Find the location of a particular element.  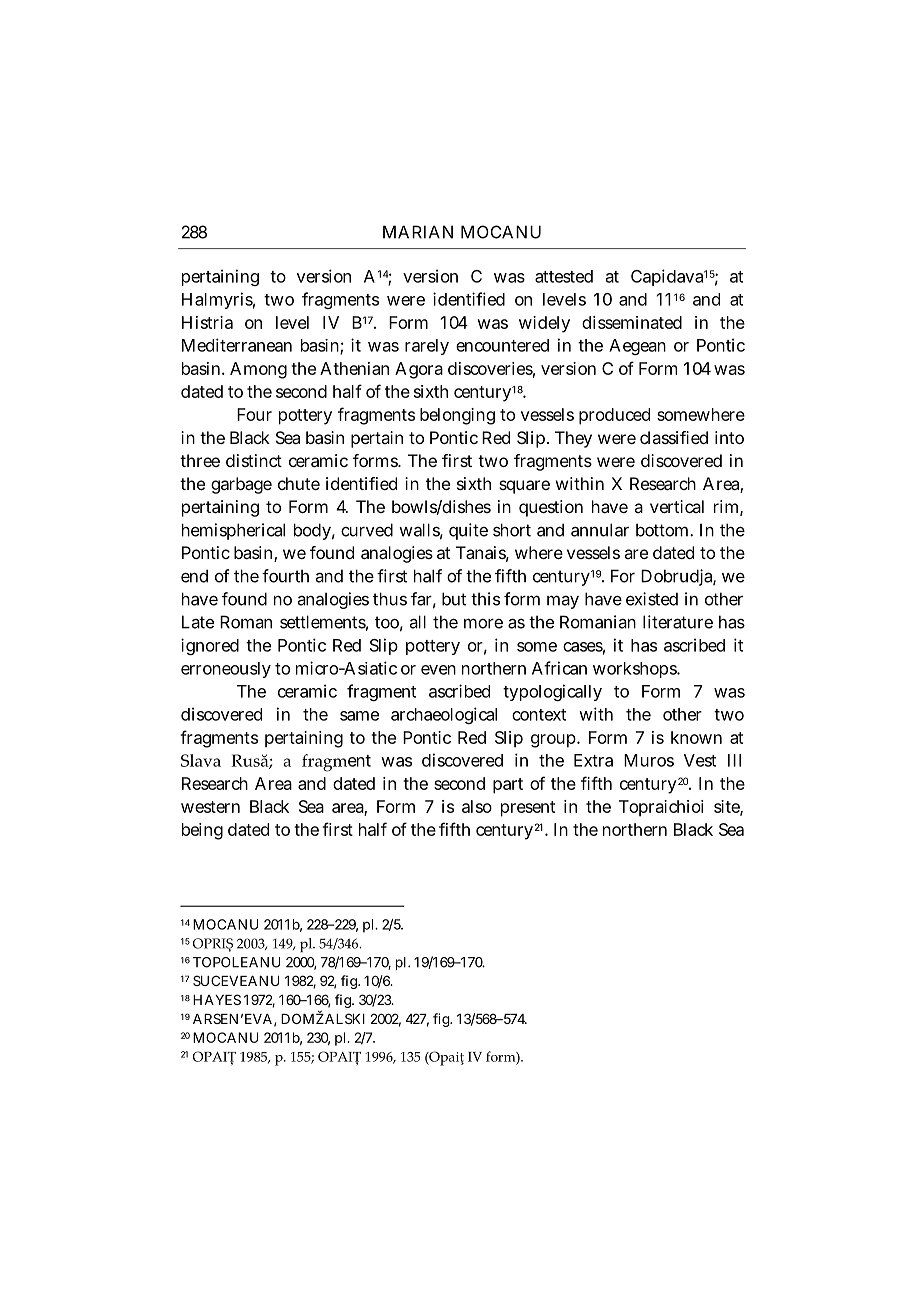

Late is located at coordinates (198, 622).
